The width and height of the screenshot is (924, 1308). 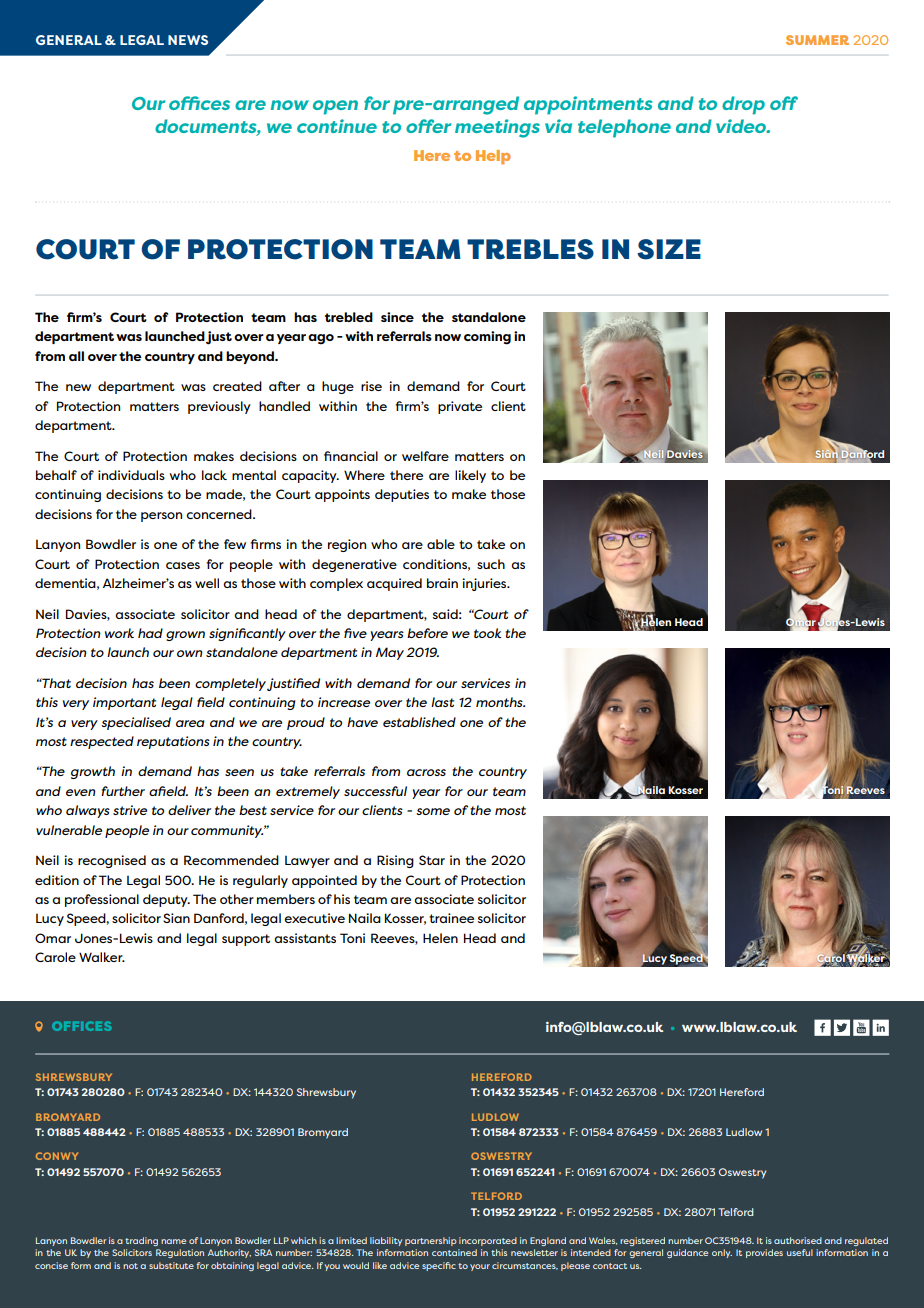 What do you see at coordinates (141, 1241) in the screenshot?
I see `trading` at bounding box center [141, 1241].
